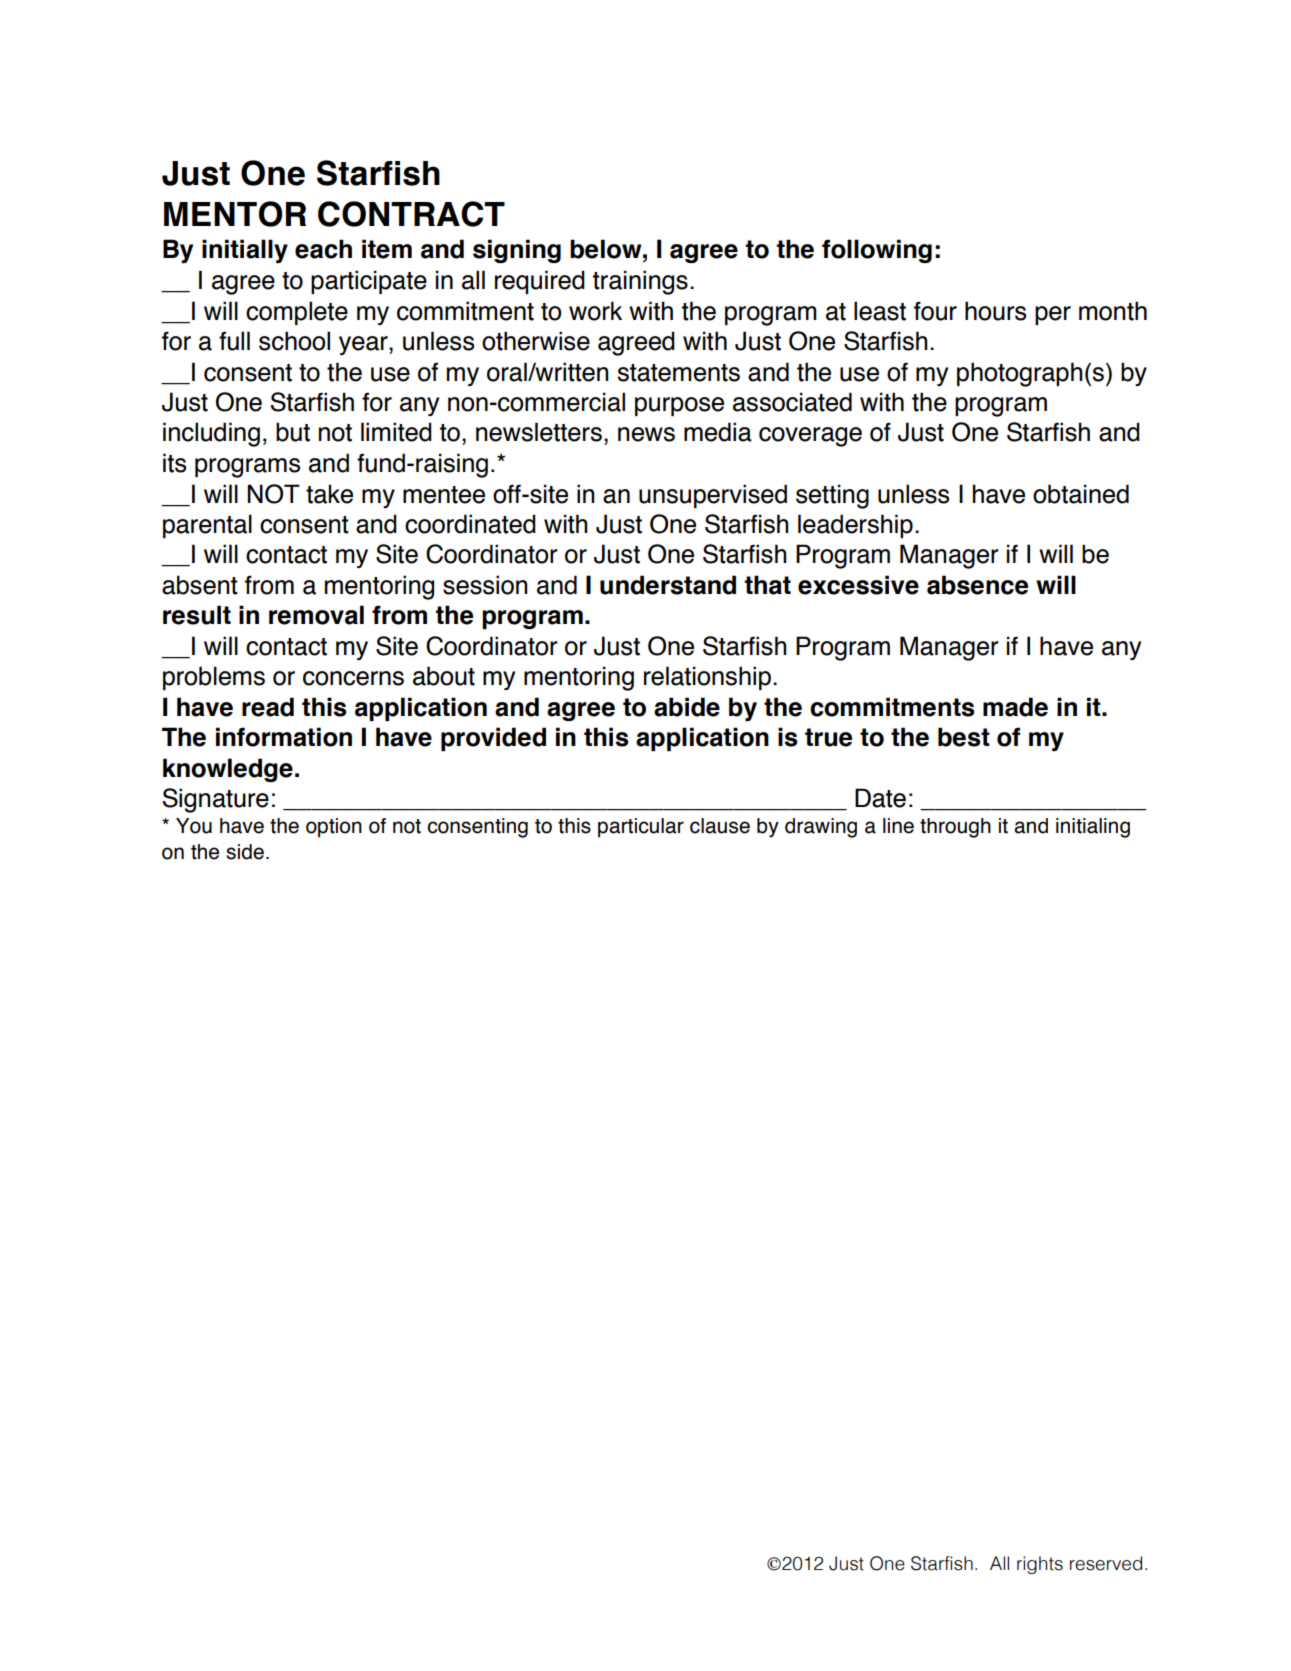 This screenshot has width=1291, height=1671. I want to click on particular, so click(641, 828).
